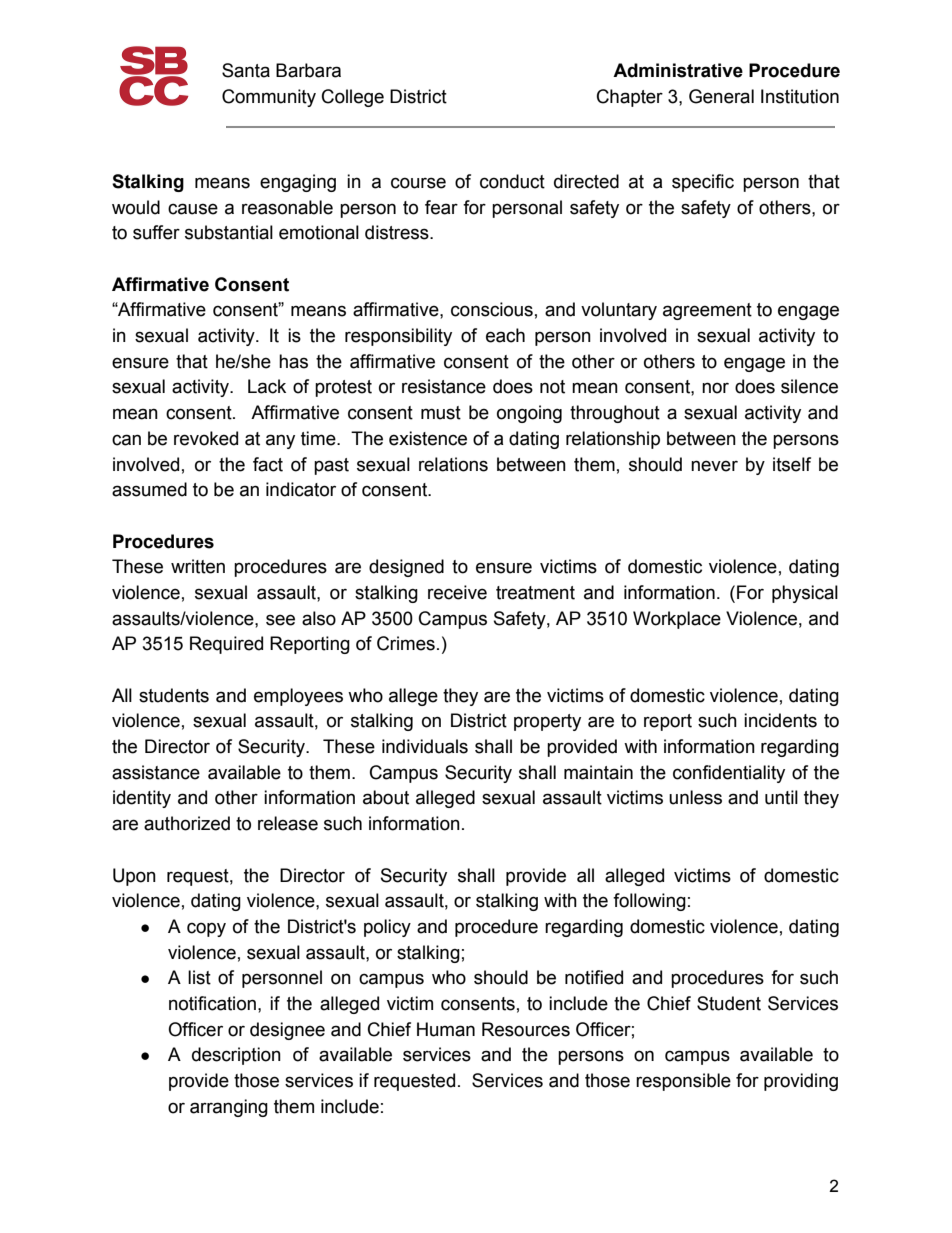 This image has width=952, height=1233. Describe the element at coordinates (198, 566) in the image. I see `written` at that location.
